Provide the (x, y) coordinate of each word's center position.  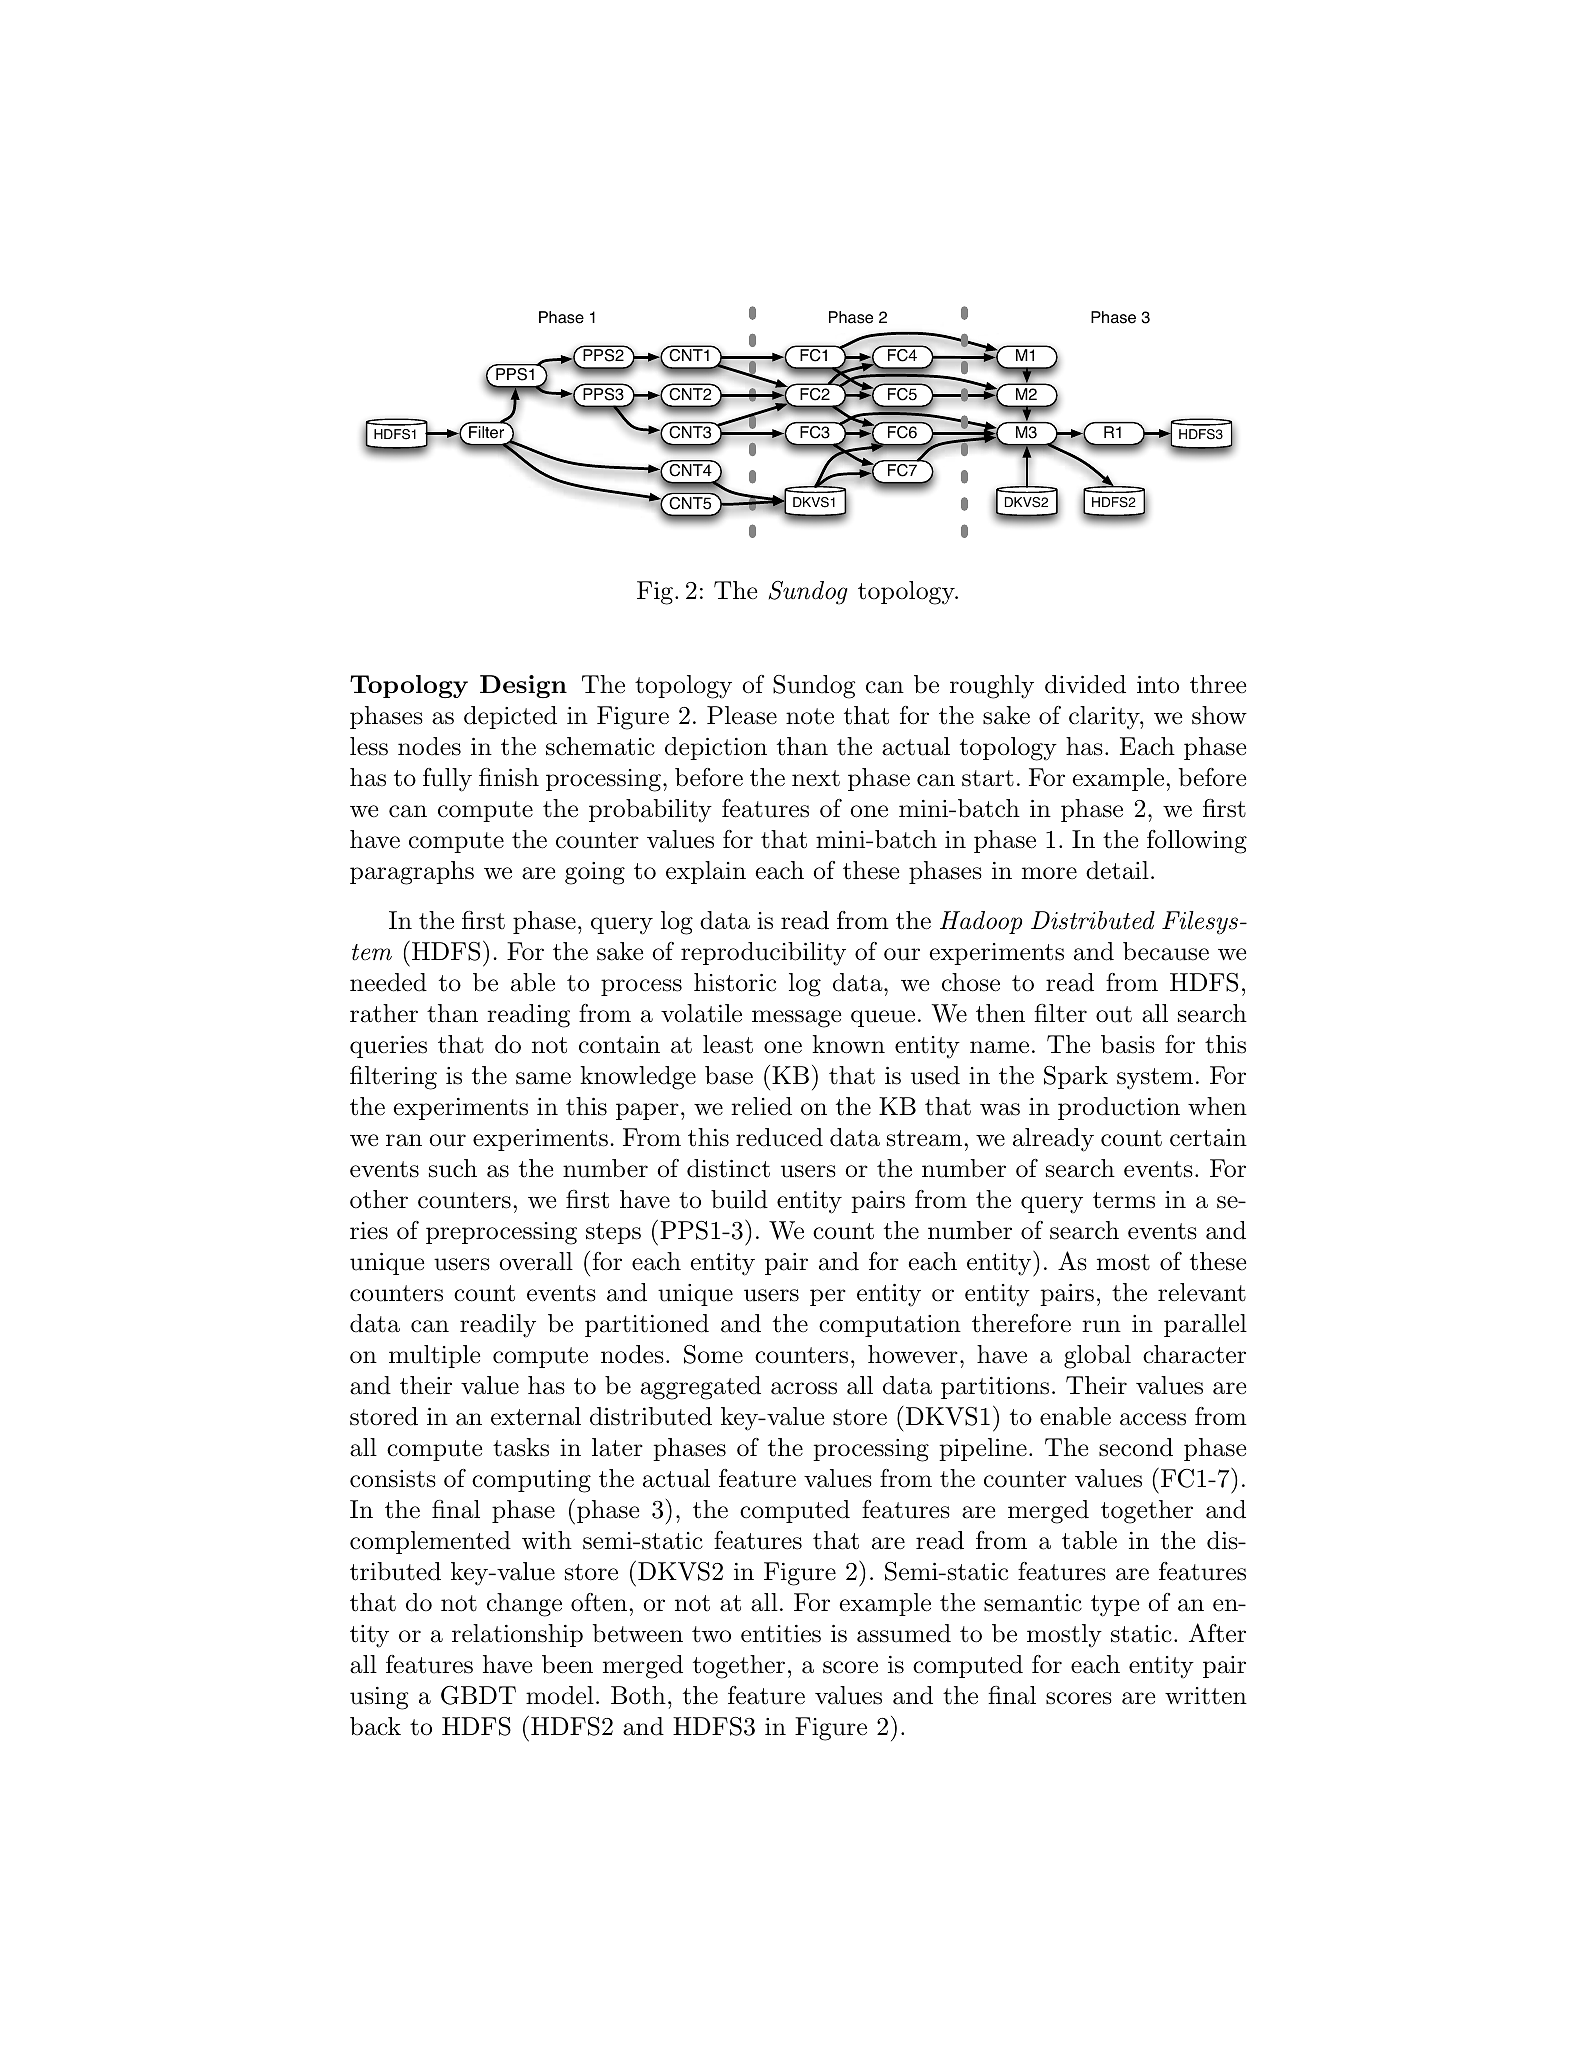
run (1101, 1326)
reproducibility (763, 954)
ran (404, 1140)
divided (1085, 684)
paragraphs (412, 873)
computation (890, 1326)
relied (761, 1106)
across (804, 1388)
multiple (434, 1356)
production (1119, 1108)
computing (531, 1481)
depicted (510, 717)
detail (1117, 870)
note (810, 716)
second (1136, 1447)
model (560, 1695)
